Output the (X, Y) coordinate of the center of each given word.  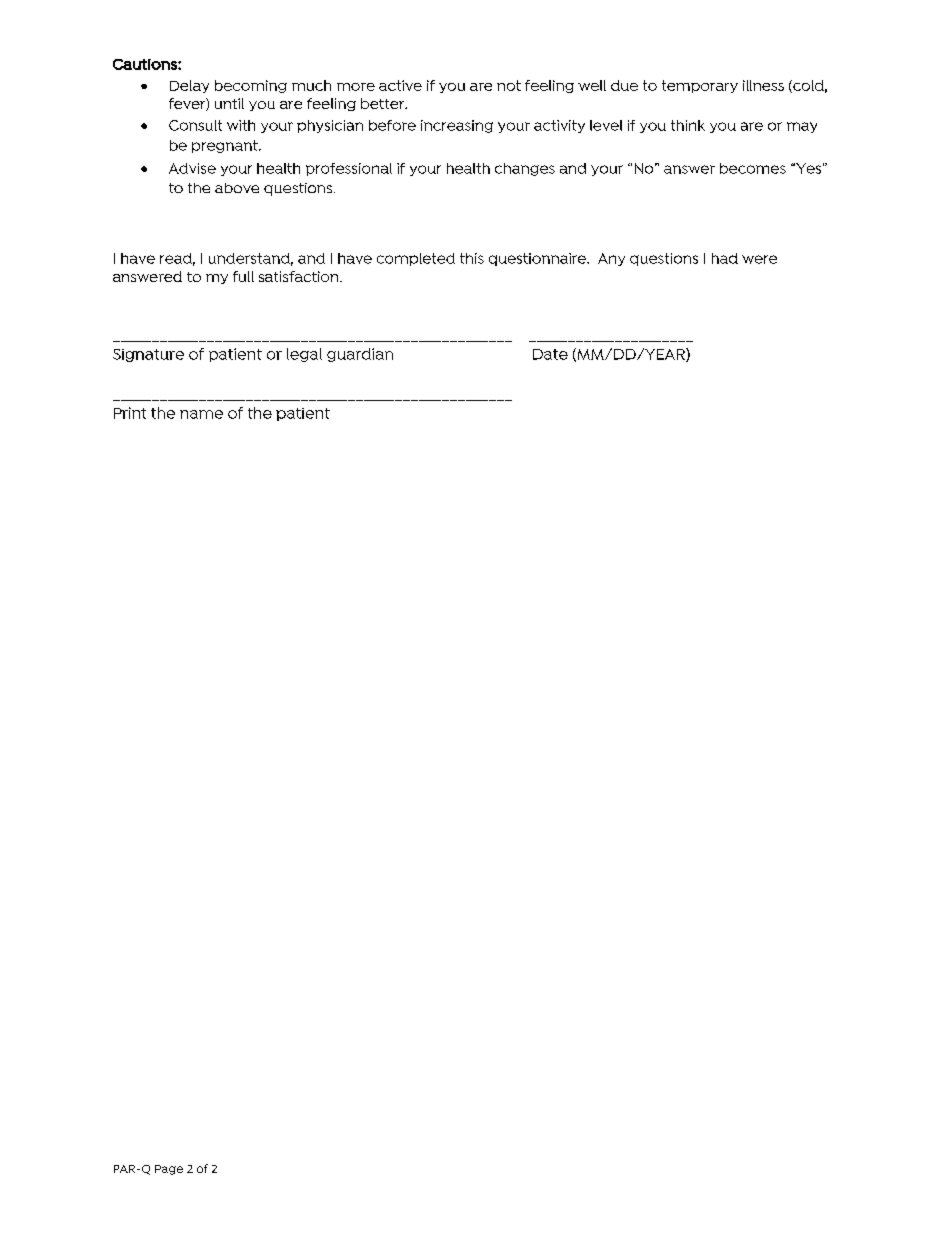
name (201, 414)
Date (550, 354)
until (229, 103)
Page (169, 1170)
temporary (700, 86)
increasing (457, 126)
